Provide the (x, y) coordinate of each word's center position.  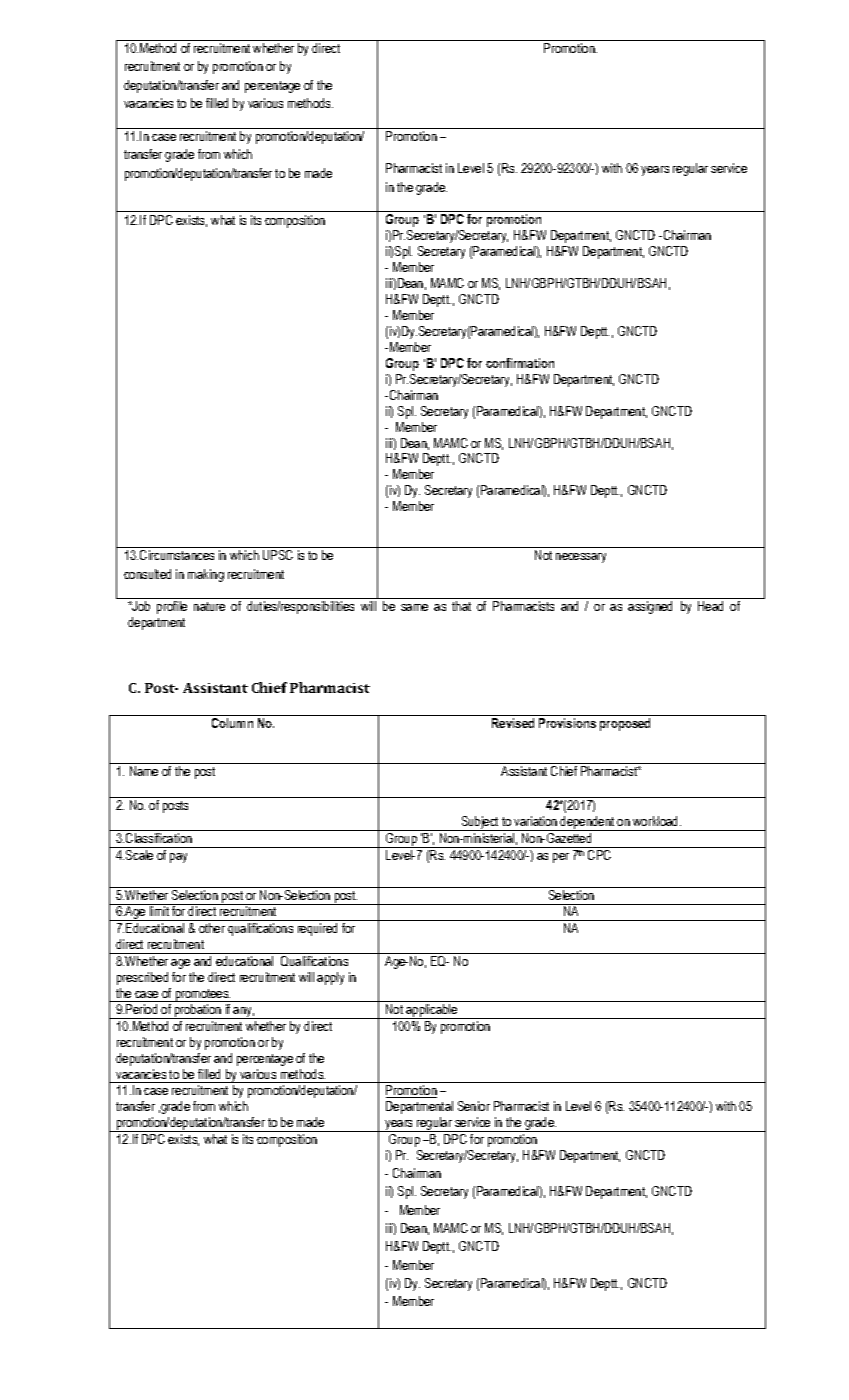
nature (209, 606)
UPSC (278, 555)
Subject (480, 823)
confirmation (520, 363)
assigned (650, 607)
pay (178, 858)
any (243, 1013)
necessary (581, 558)
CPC (600, 853)
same (414, 607)
